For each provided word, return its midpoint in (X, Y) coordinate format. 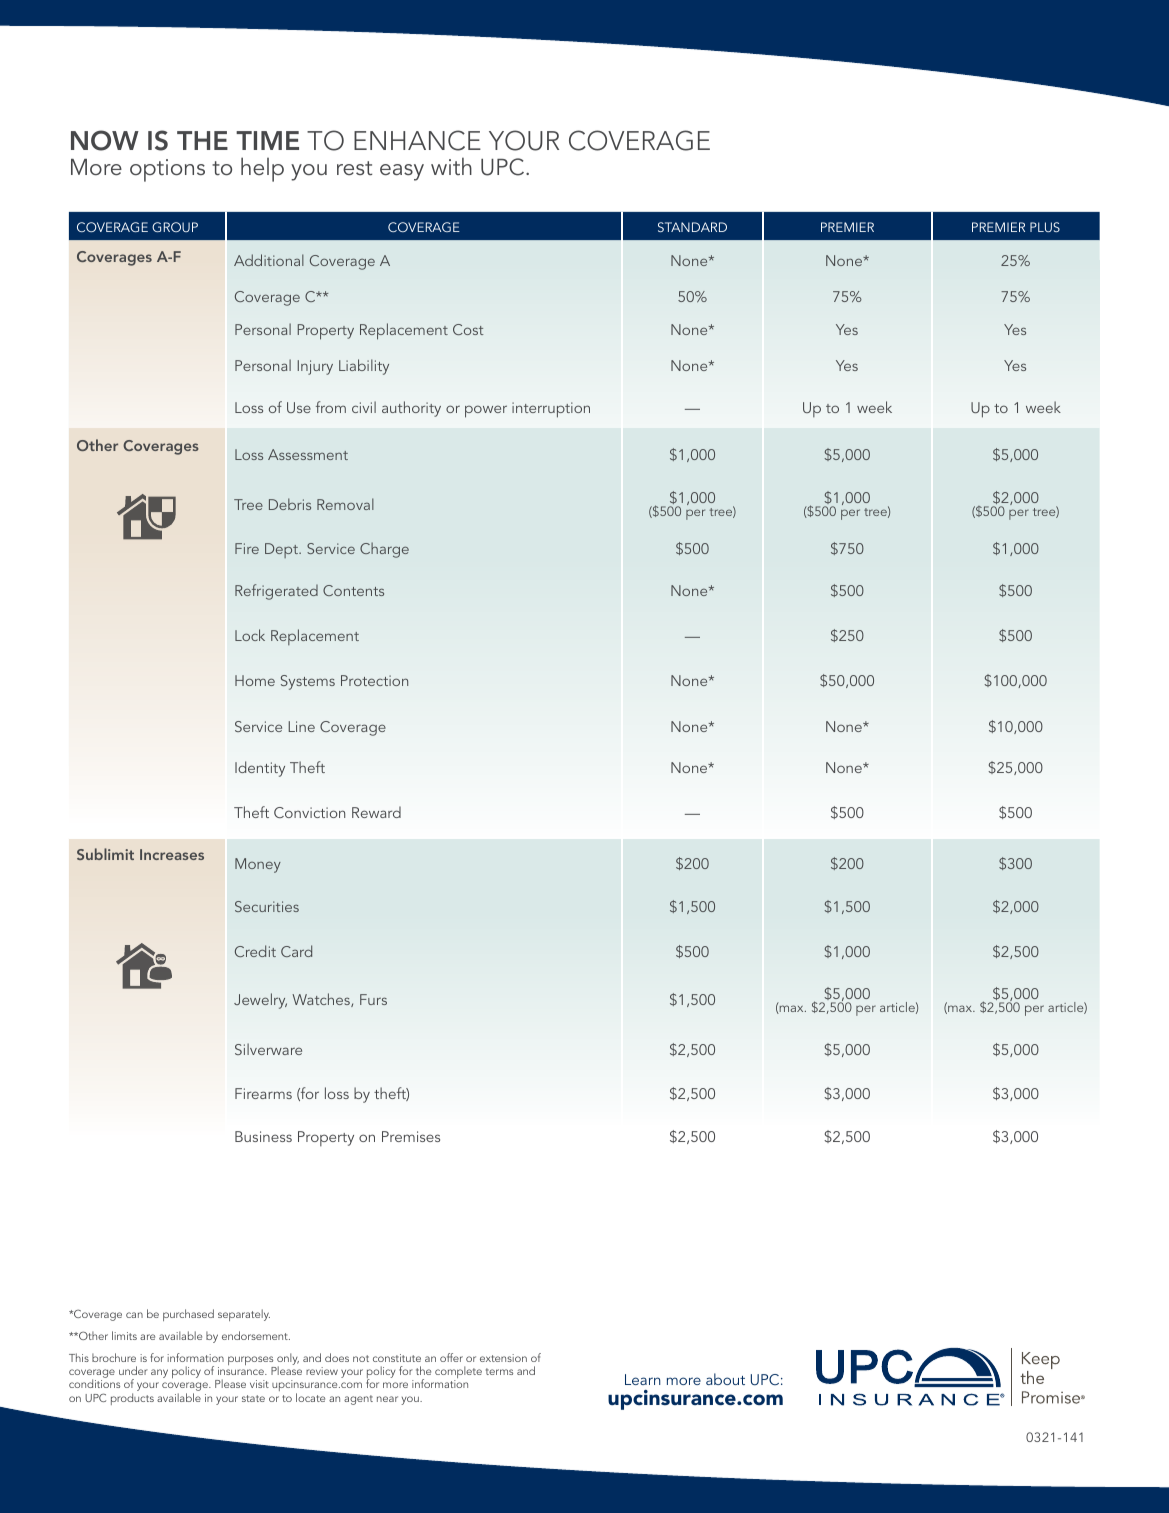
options (167, 170)
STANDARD (692, 227)
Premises (411, 1136)
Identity (260, 769)
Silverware (268, 1049)
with (451, 166)
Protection (374, 680)
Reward (376, 812)
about (725, 1379)
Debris (290, 504)
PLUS (1045, 227)
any (159, 1373)
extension (503, 1358)
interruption (551, 410)
